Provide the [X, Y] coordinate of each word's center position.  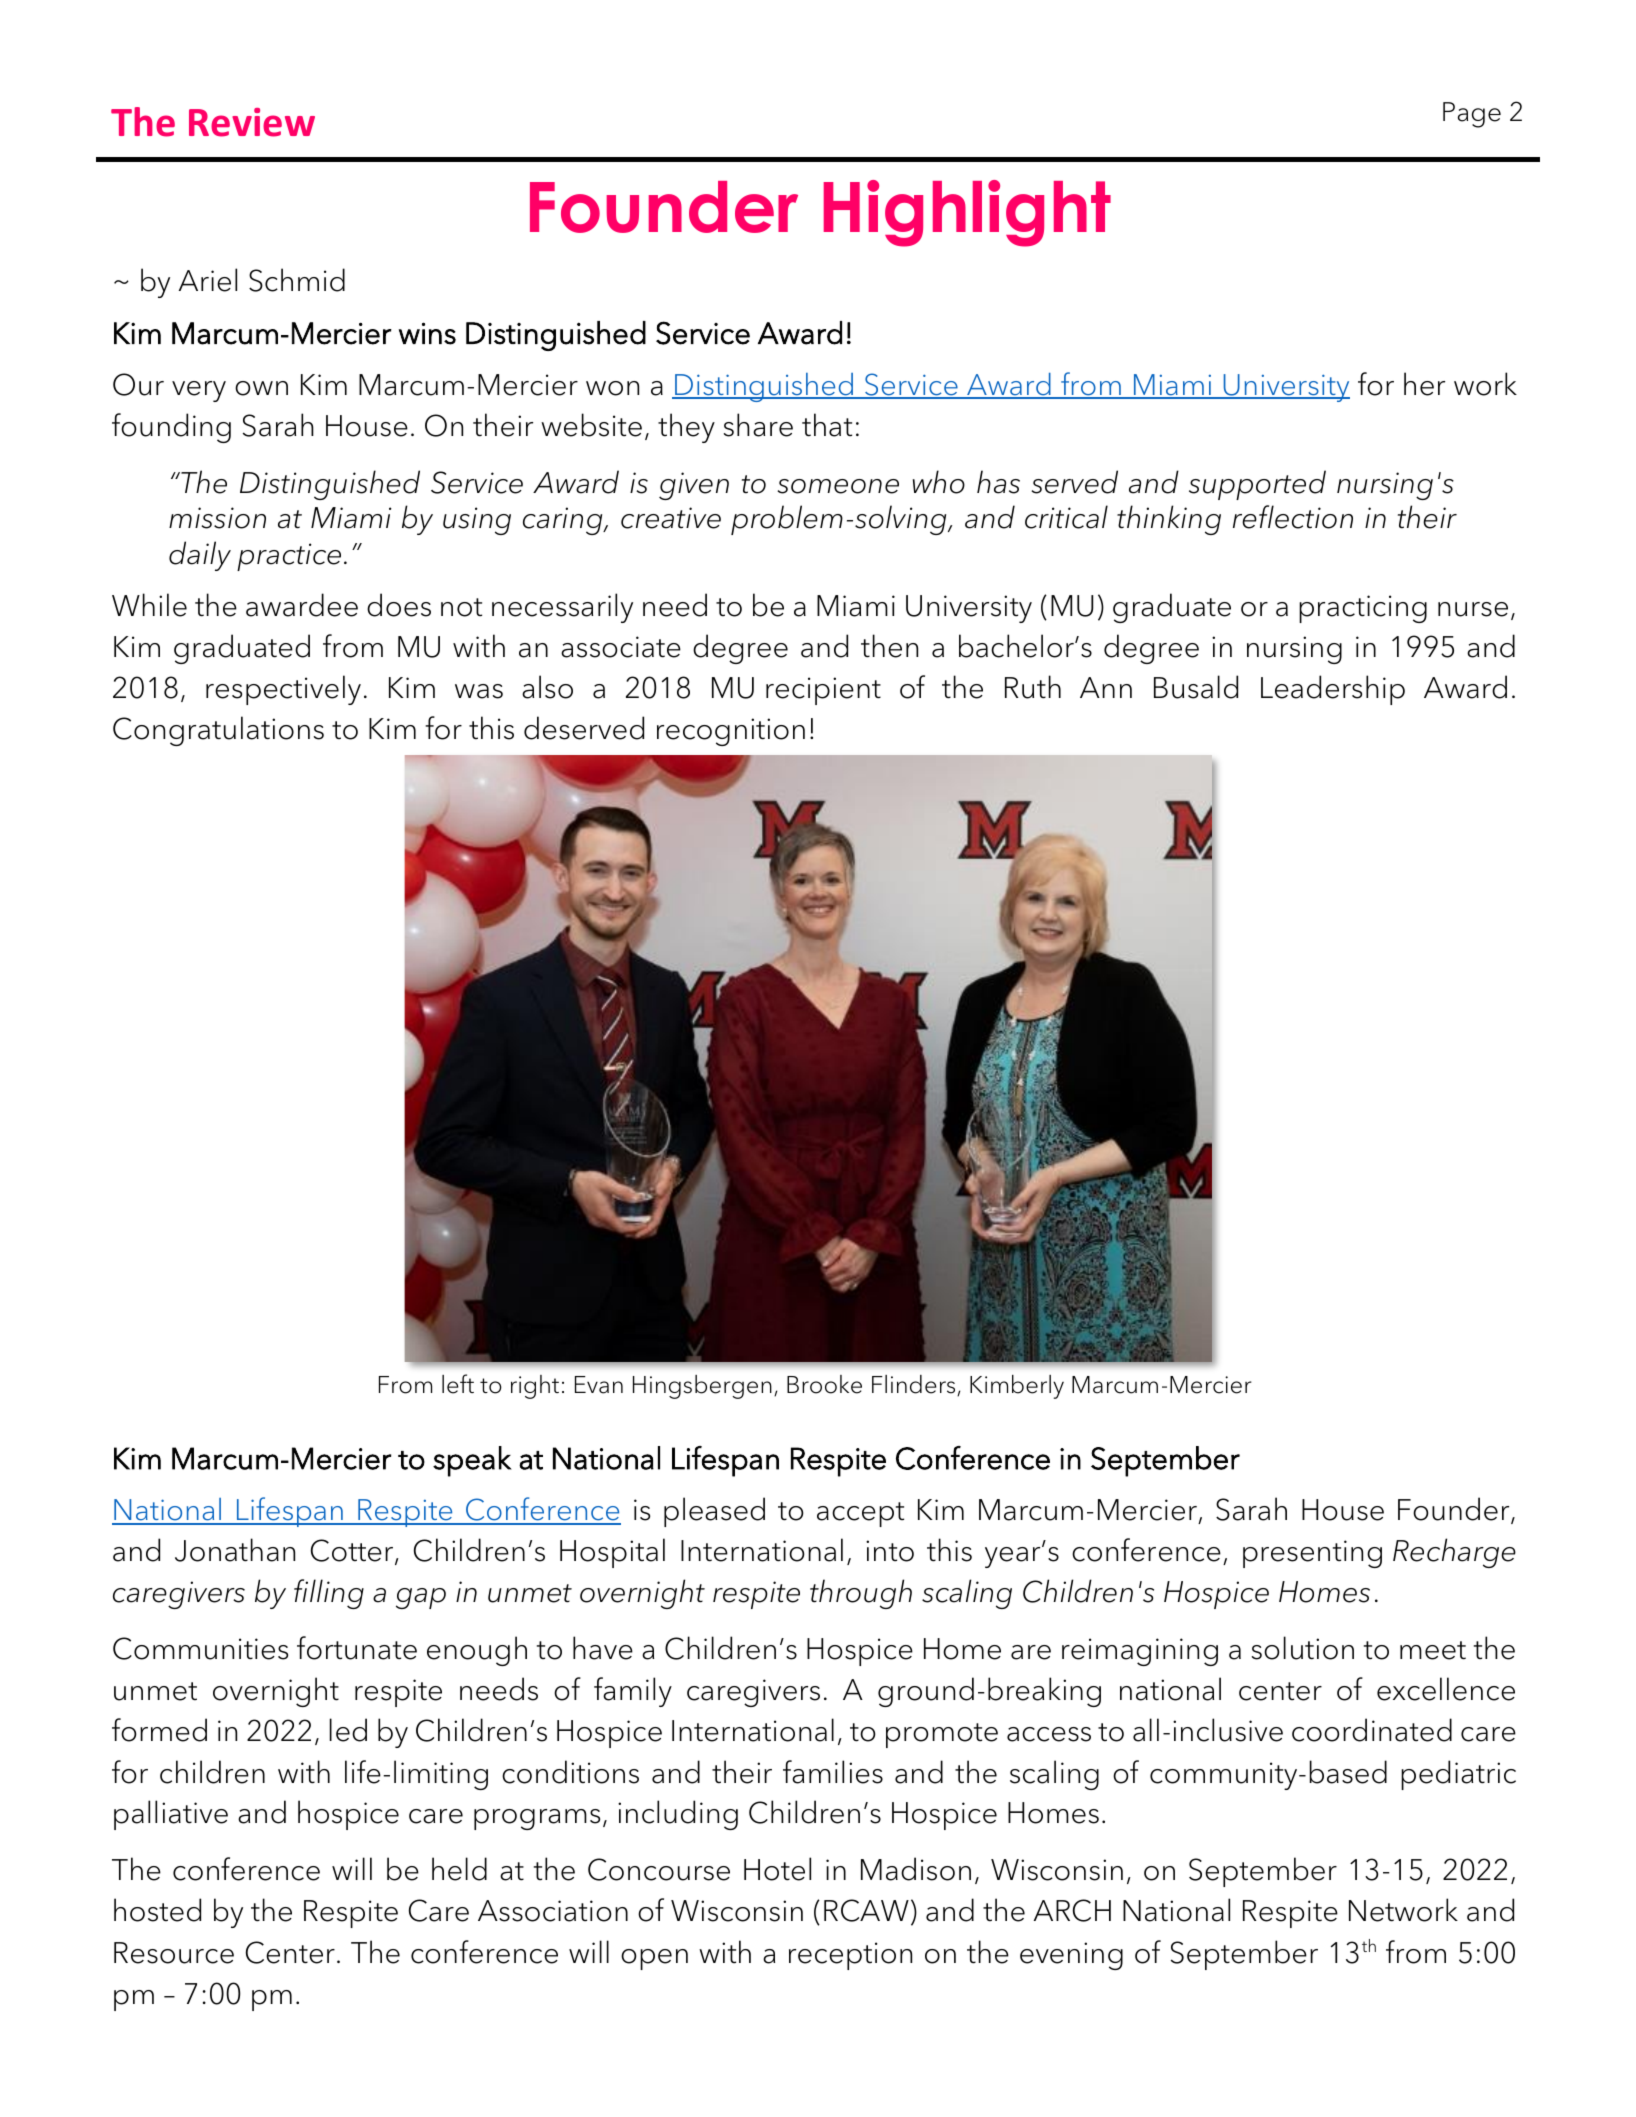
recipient [823, 691]
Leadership [1333, 690]
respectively [283, 690]
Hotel [777, 1869]
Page [1472, 115]
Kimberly [1017, 1387]
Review [252, 122]
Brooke [824, 1384]
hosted [157, 1910]
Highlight [967, 213]
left [458, 1384]
